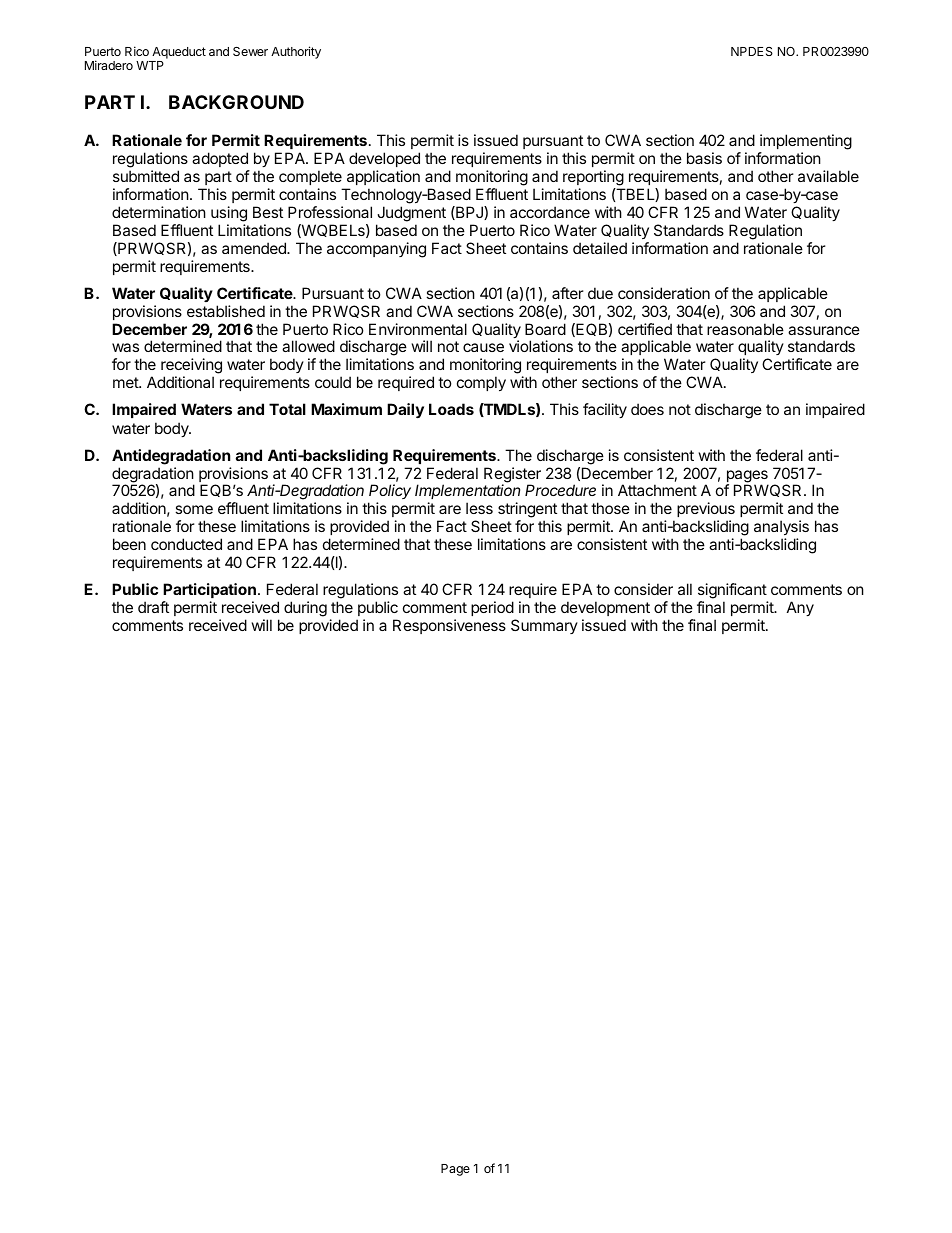 This document has height=1233, width=952. I want to click on Authority, so click(296, 52).
